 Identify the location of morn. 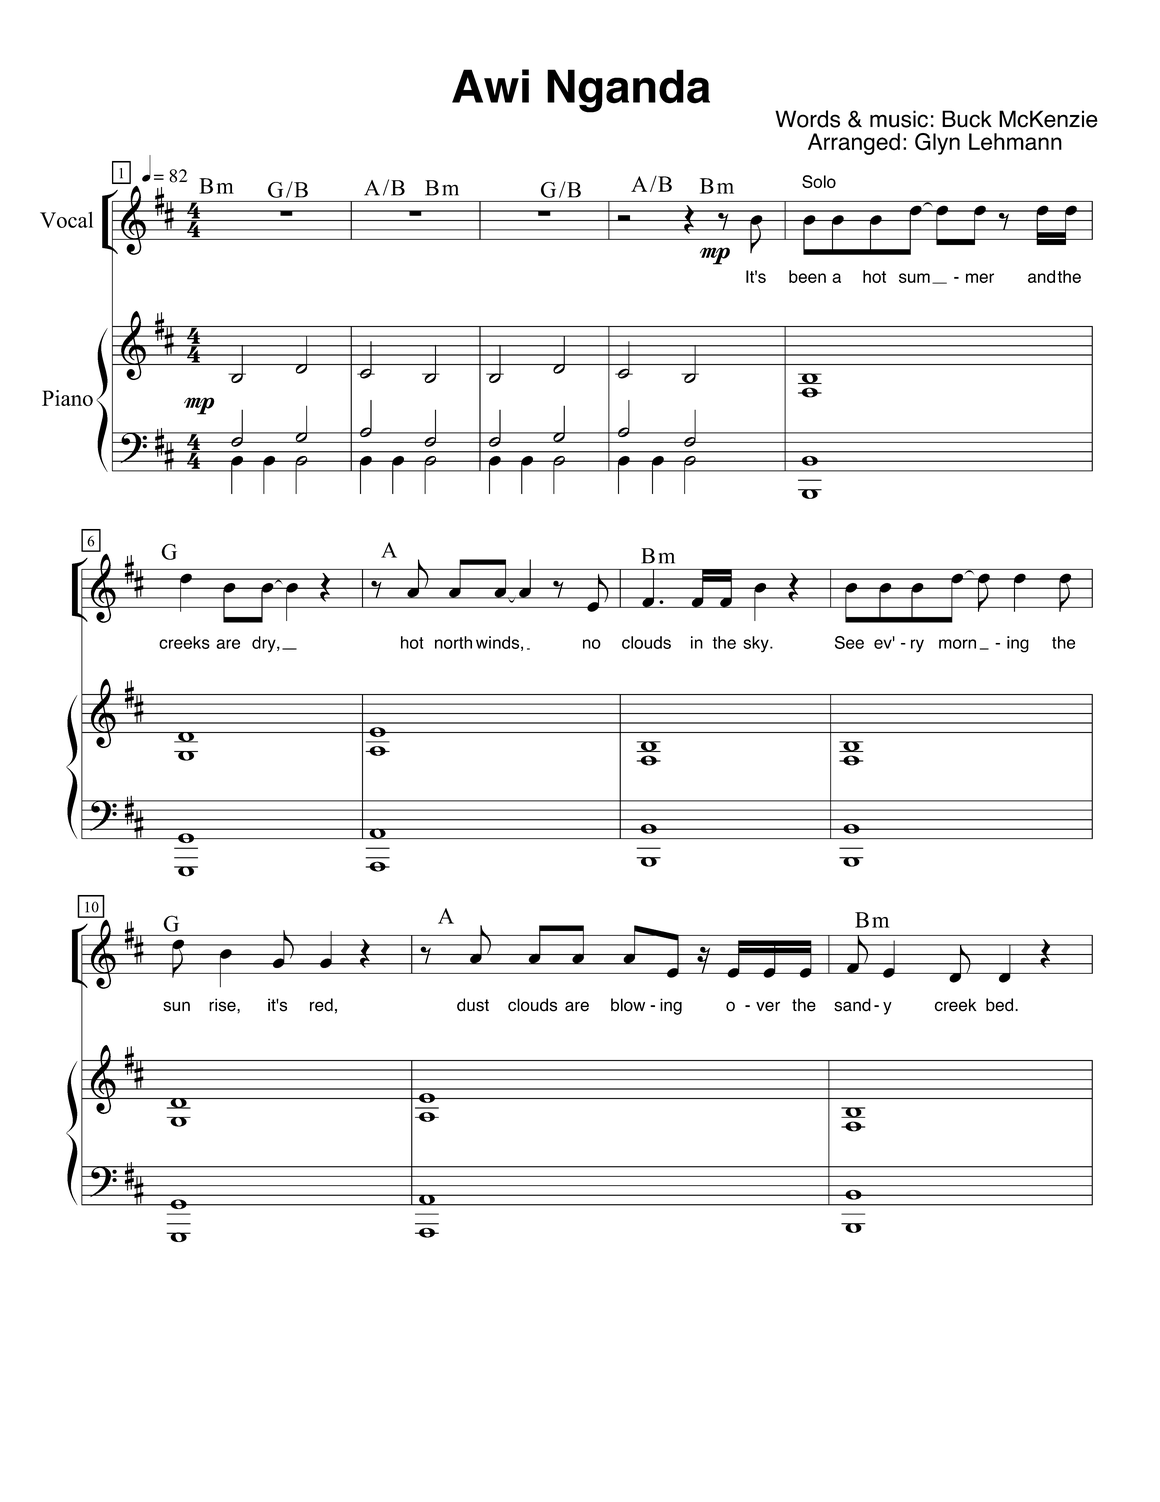
(957, 644).
